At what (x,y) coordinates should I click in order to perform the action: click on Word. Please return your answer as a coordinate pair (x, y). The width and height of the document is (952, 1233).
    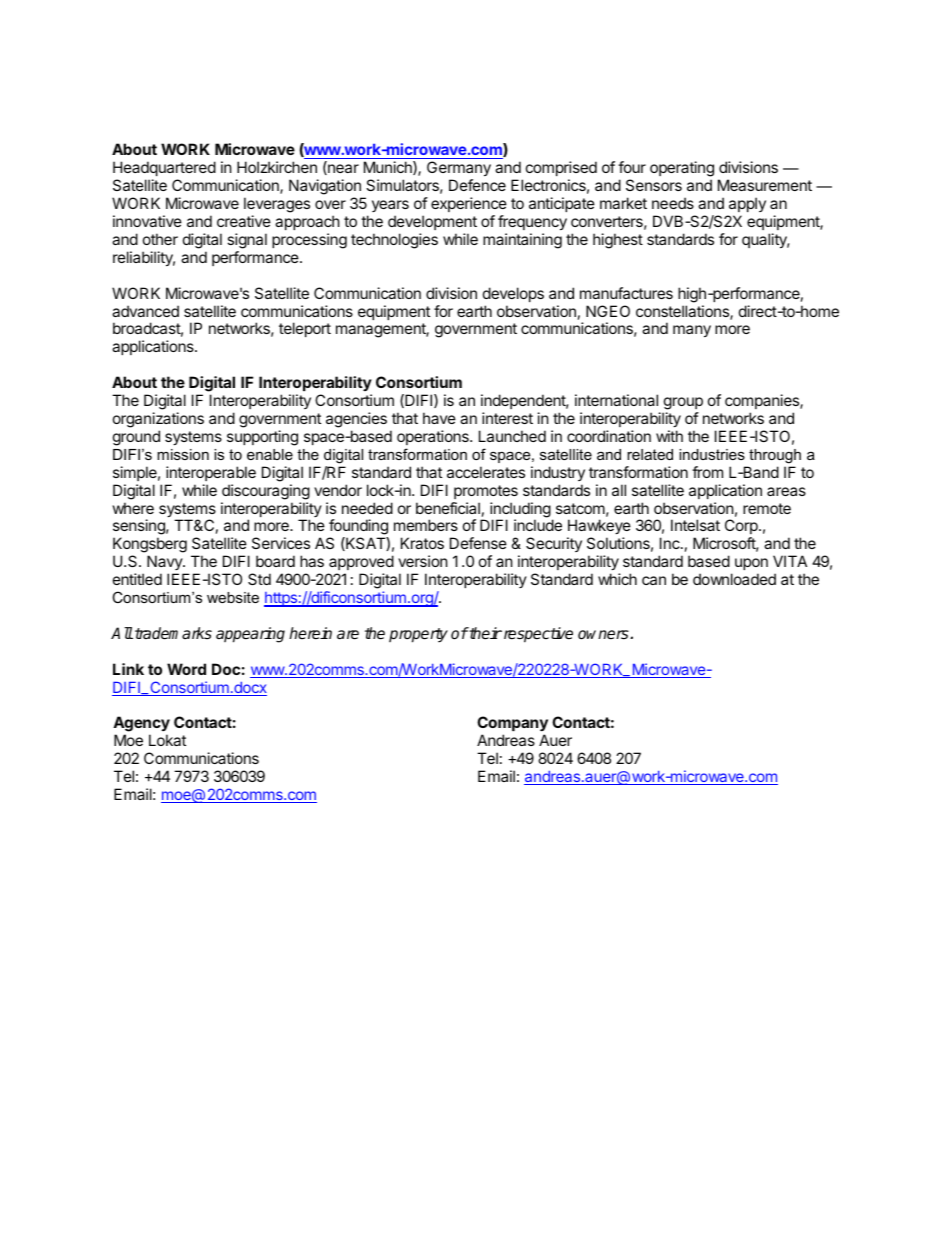
    Looking at the image, I should click on (186, 669).
